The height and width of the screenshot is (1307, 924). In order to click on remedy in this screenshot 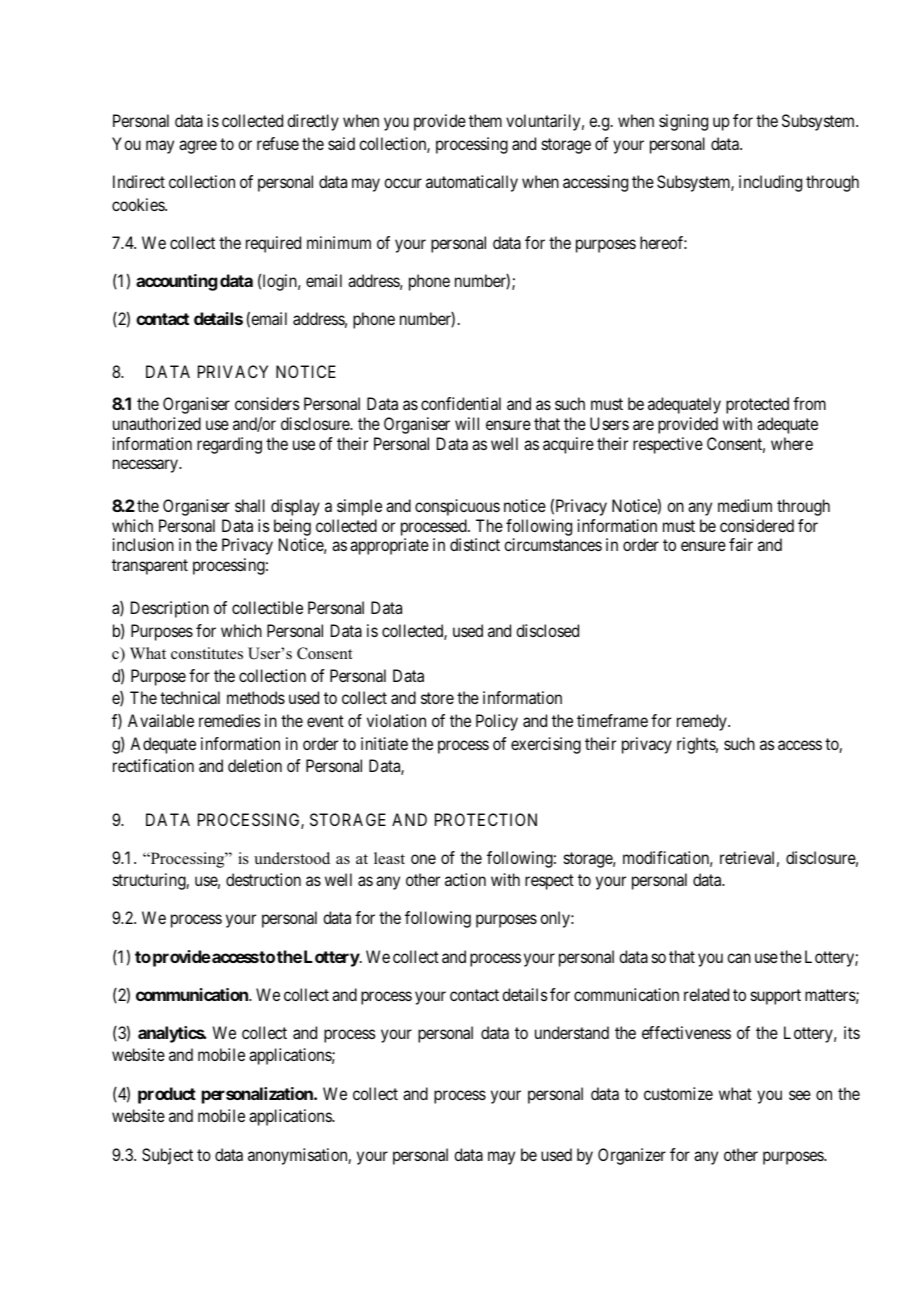, I will do `click(703, 722)`.
